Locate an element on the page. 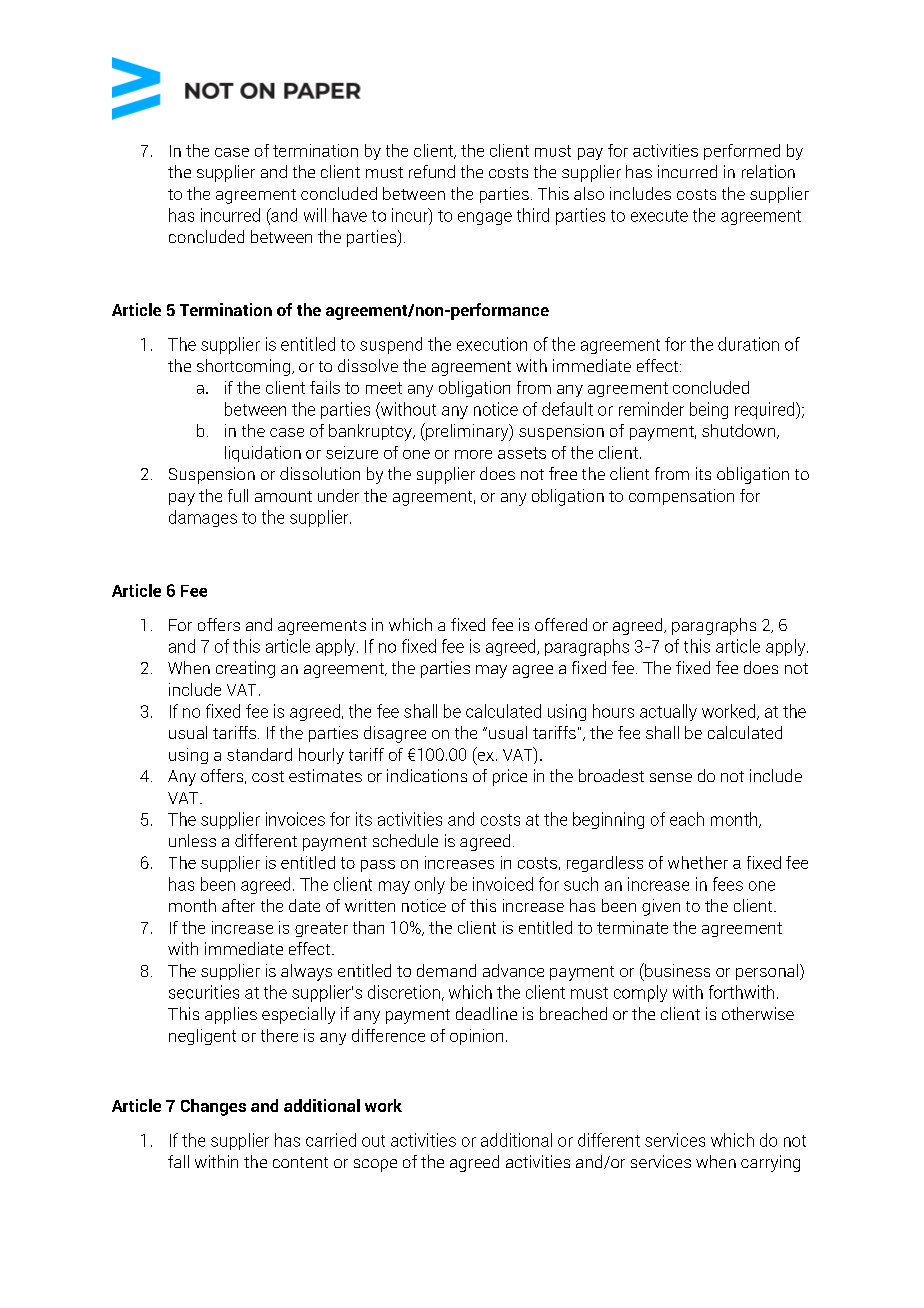 The height and width of the page is (1308, 924). invoices is located at coordinates (295, 819).
